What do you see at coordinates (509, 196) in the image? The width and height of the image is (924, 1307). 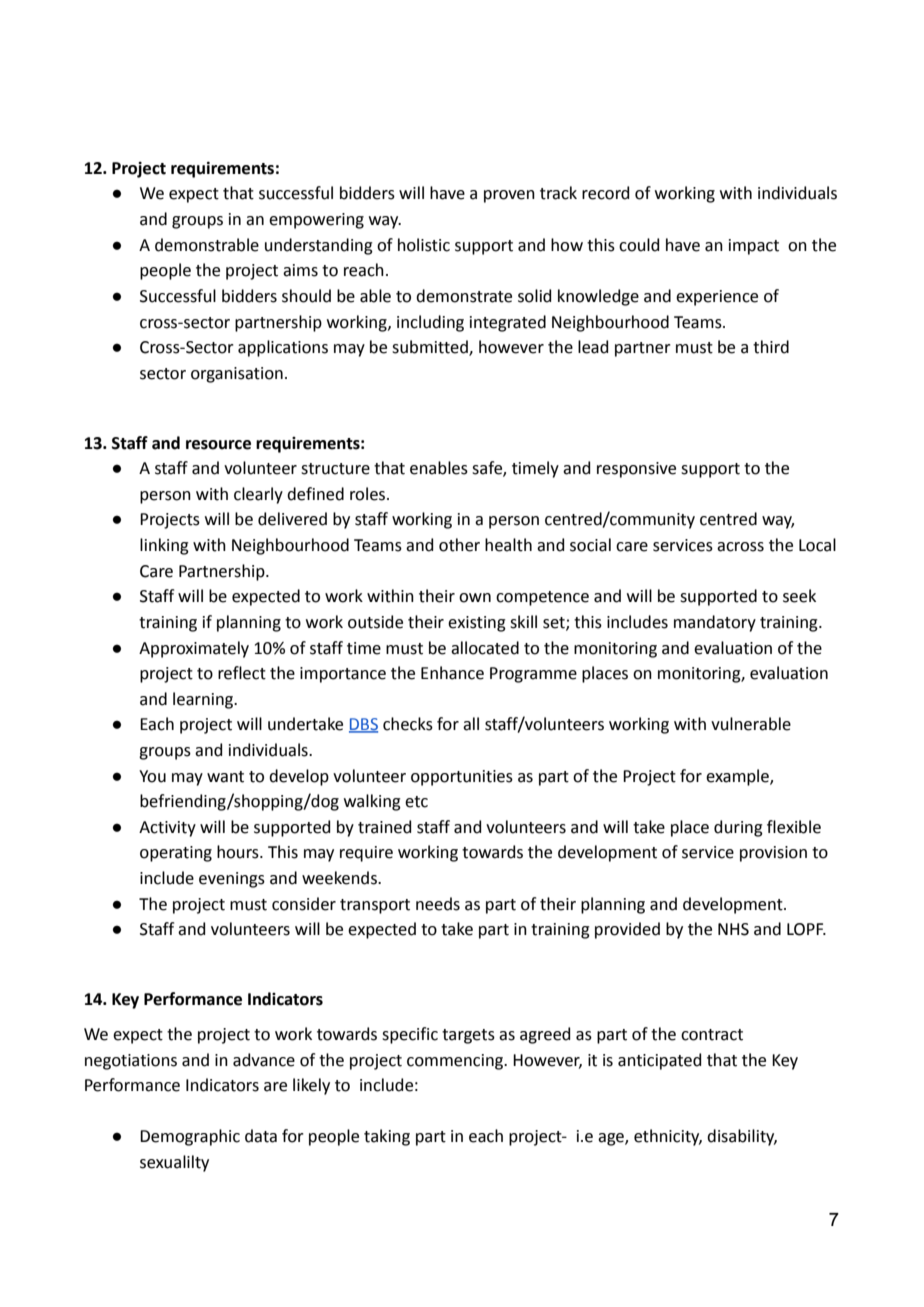 I see `proven` at bounding box center [509, 196].
